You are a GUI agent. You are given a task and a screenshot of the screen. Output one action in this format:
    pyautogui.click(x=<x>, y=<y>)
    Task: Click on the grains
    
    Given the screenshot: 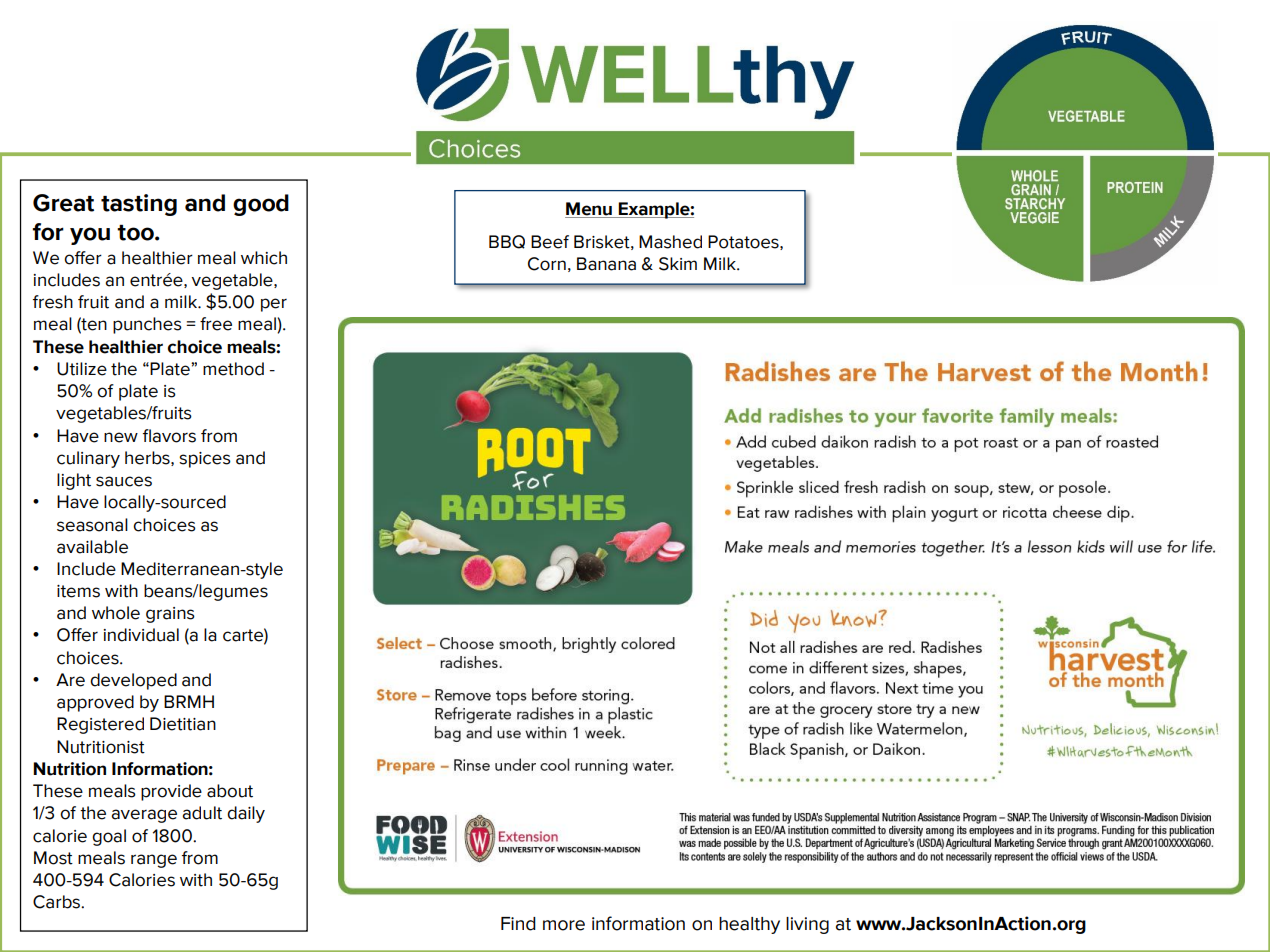 What is the action you would take?
    pyautogui.click(x=170, y=615)
